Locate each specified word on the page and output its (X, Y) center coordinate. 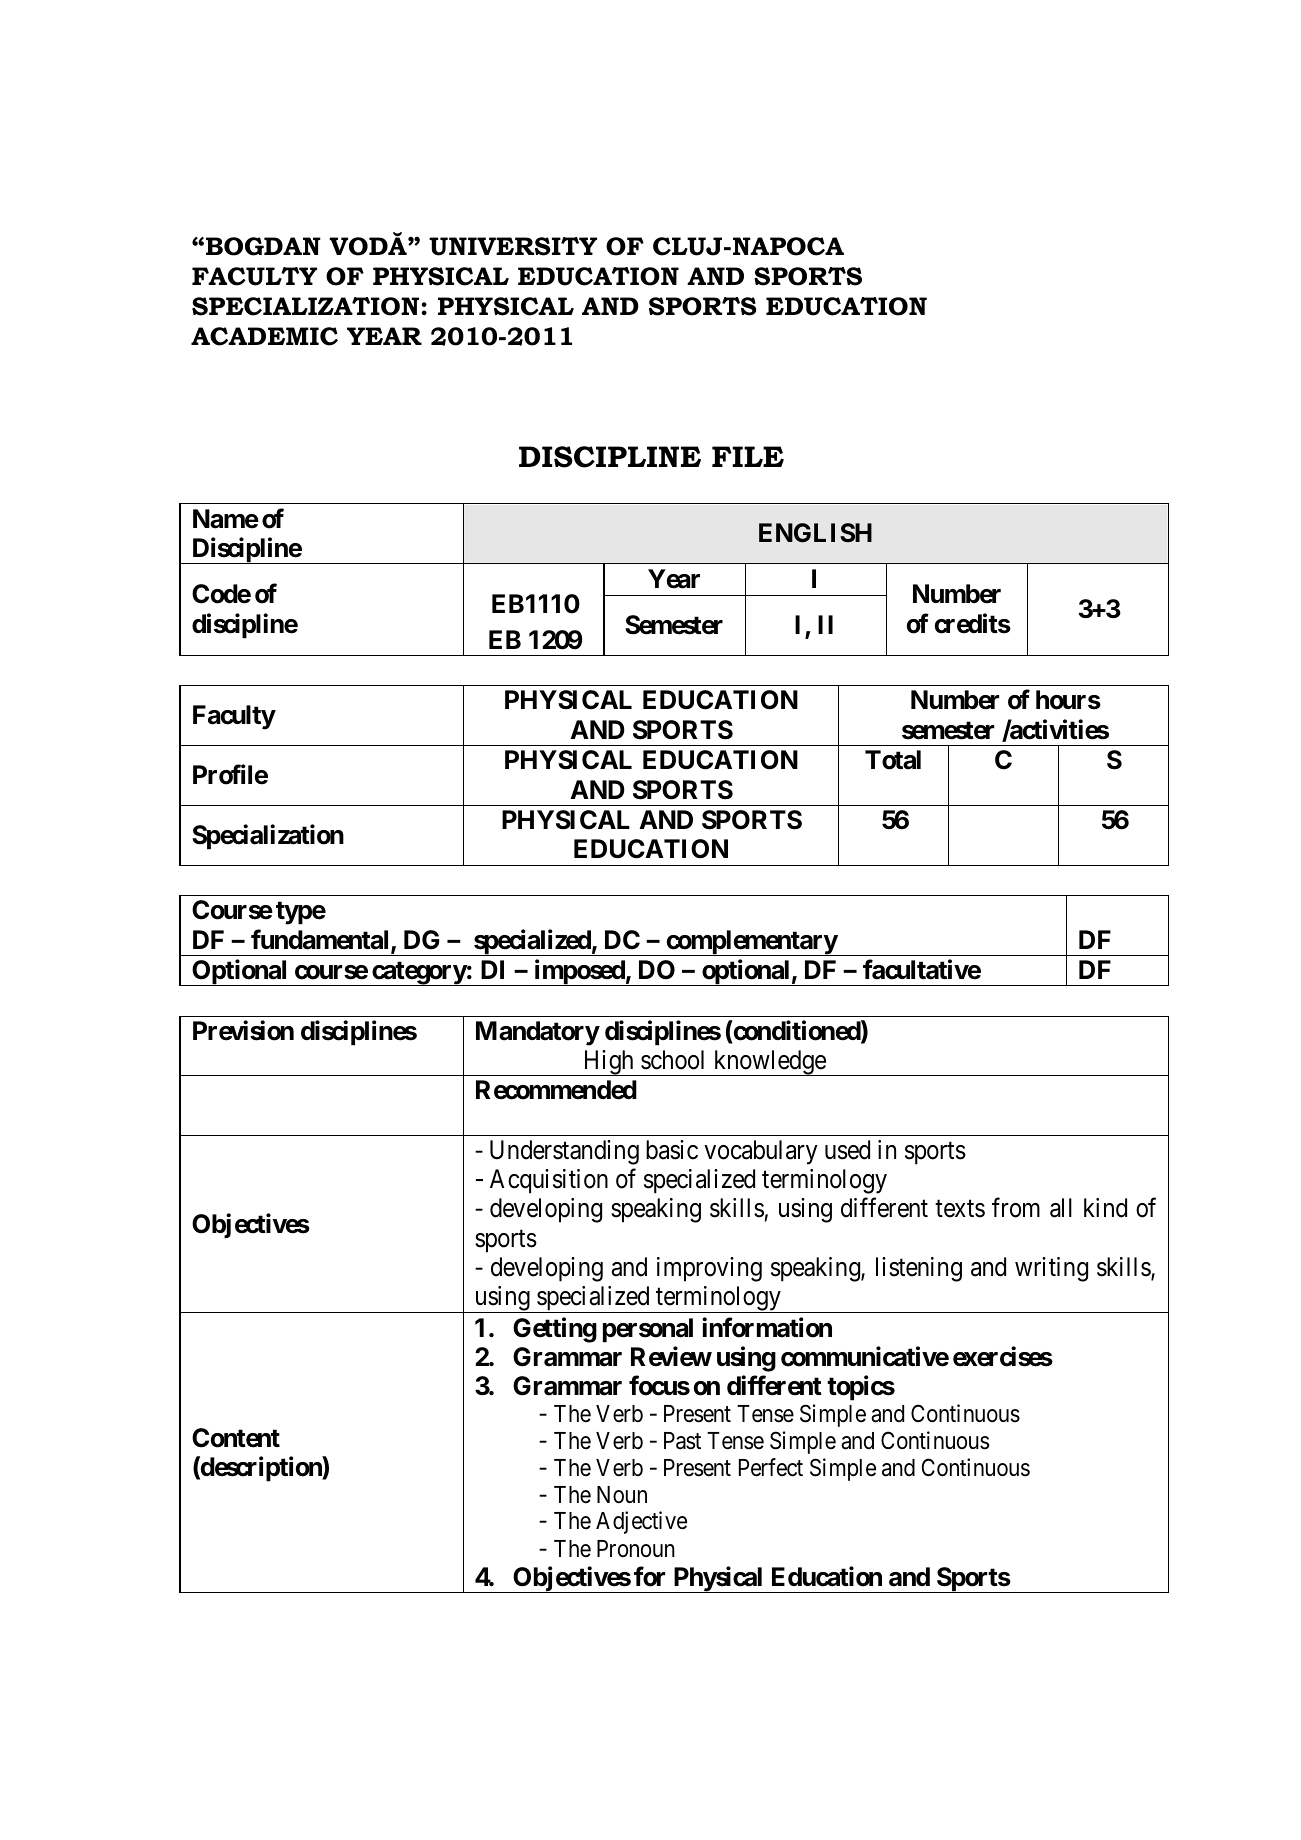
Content (236, 1438)
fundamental (321, 940)
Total (893, 760)
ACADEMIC (264, 336)
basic (672, 1150)
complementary (751, 943)
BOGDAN (263, 246)
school (672, 1060)
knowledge (769, 1063)
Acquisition (549, 1181)
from (1016, 1208)
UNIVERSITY (513, 246)
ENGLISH (815, 533)
